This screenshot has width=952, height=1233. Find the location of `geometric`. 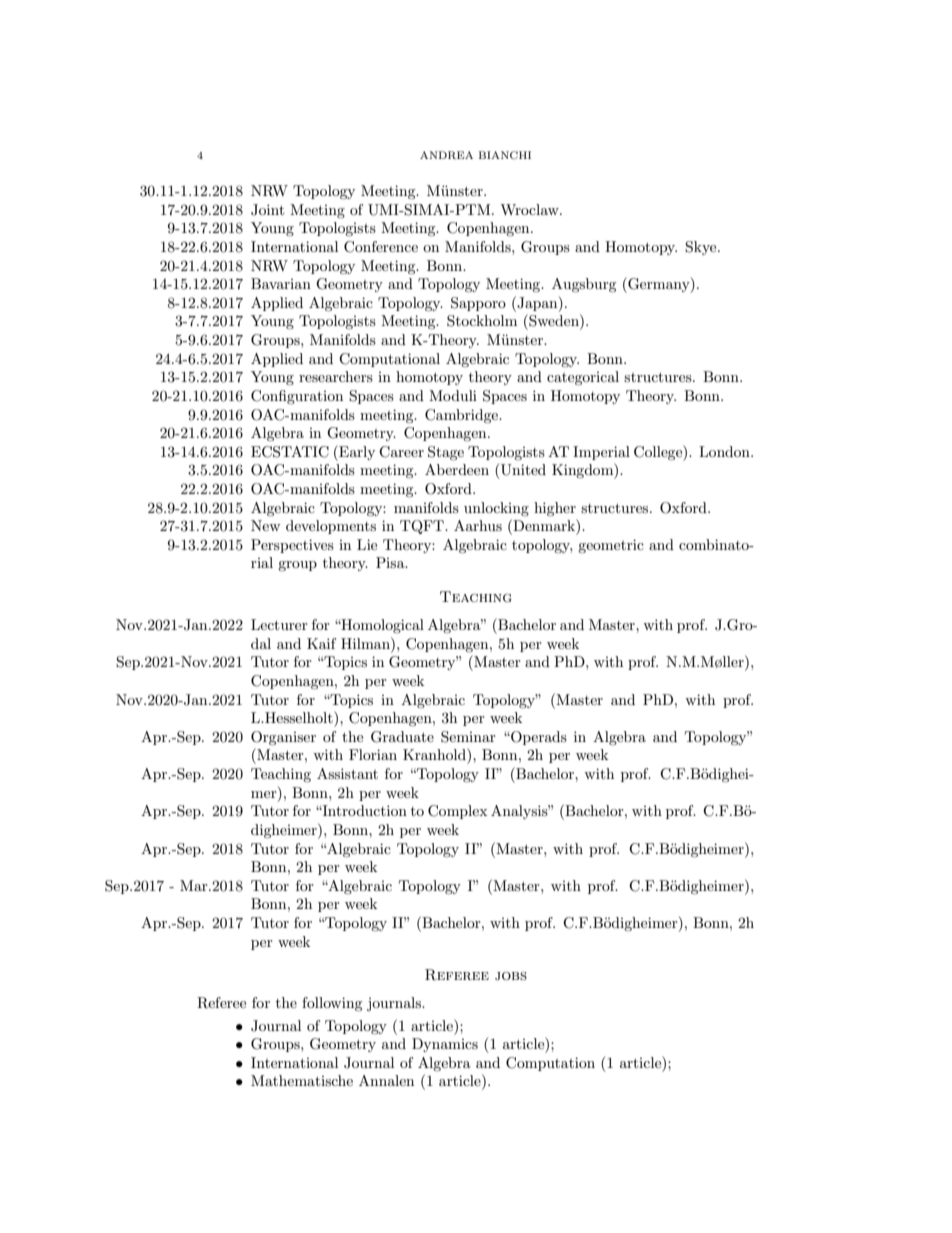

geometric is located at coordinates (611, 546).
